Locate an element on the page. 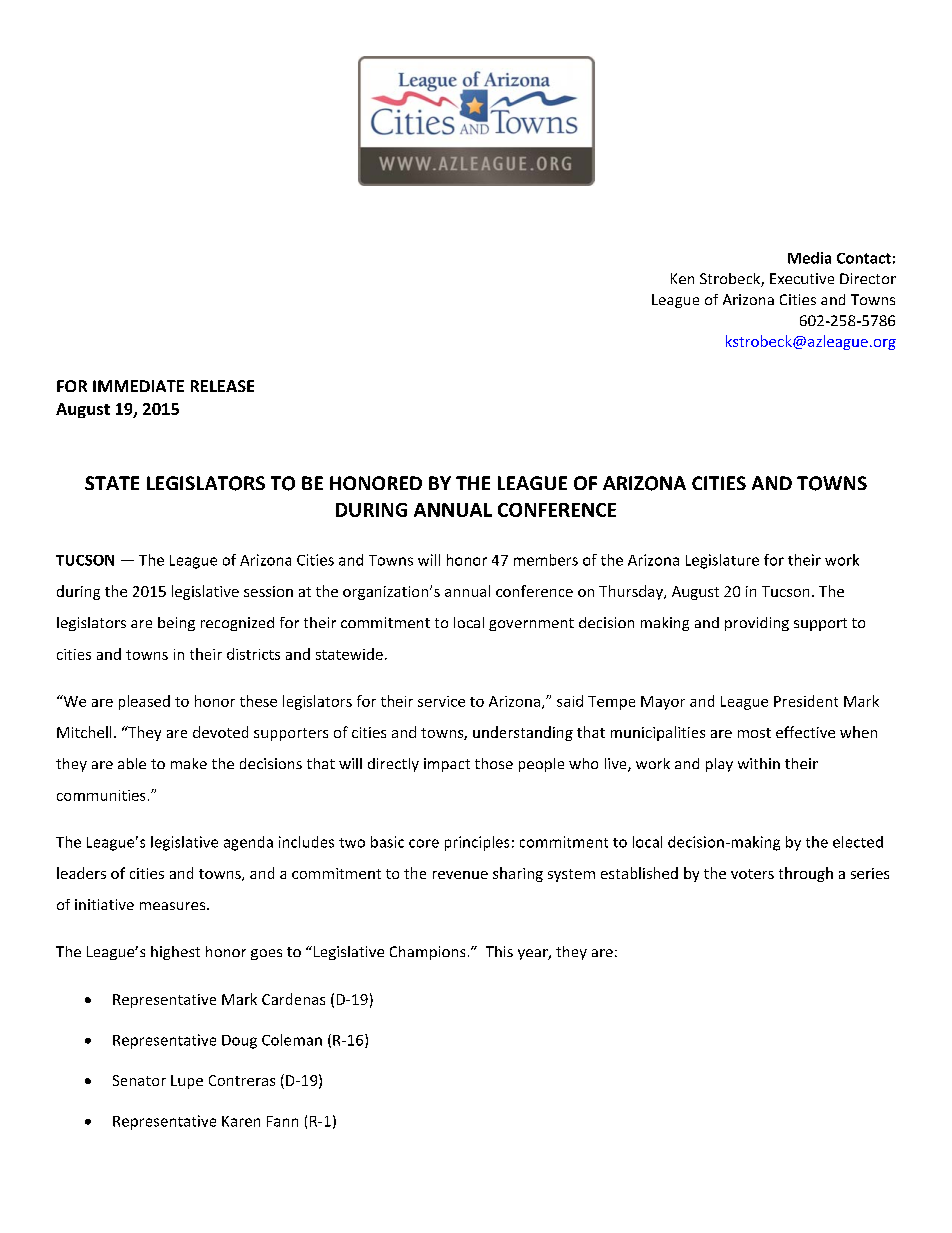  elected is located at coordinates (858, 842).
